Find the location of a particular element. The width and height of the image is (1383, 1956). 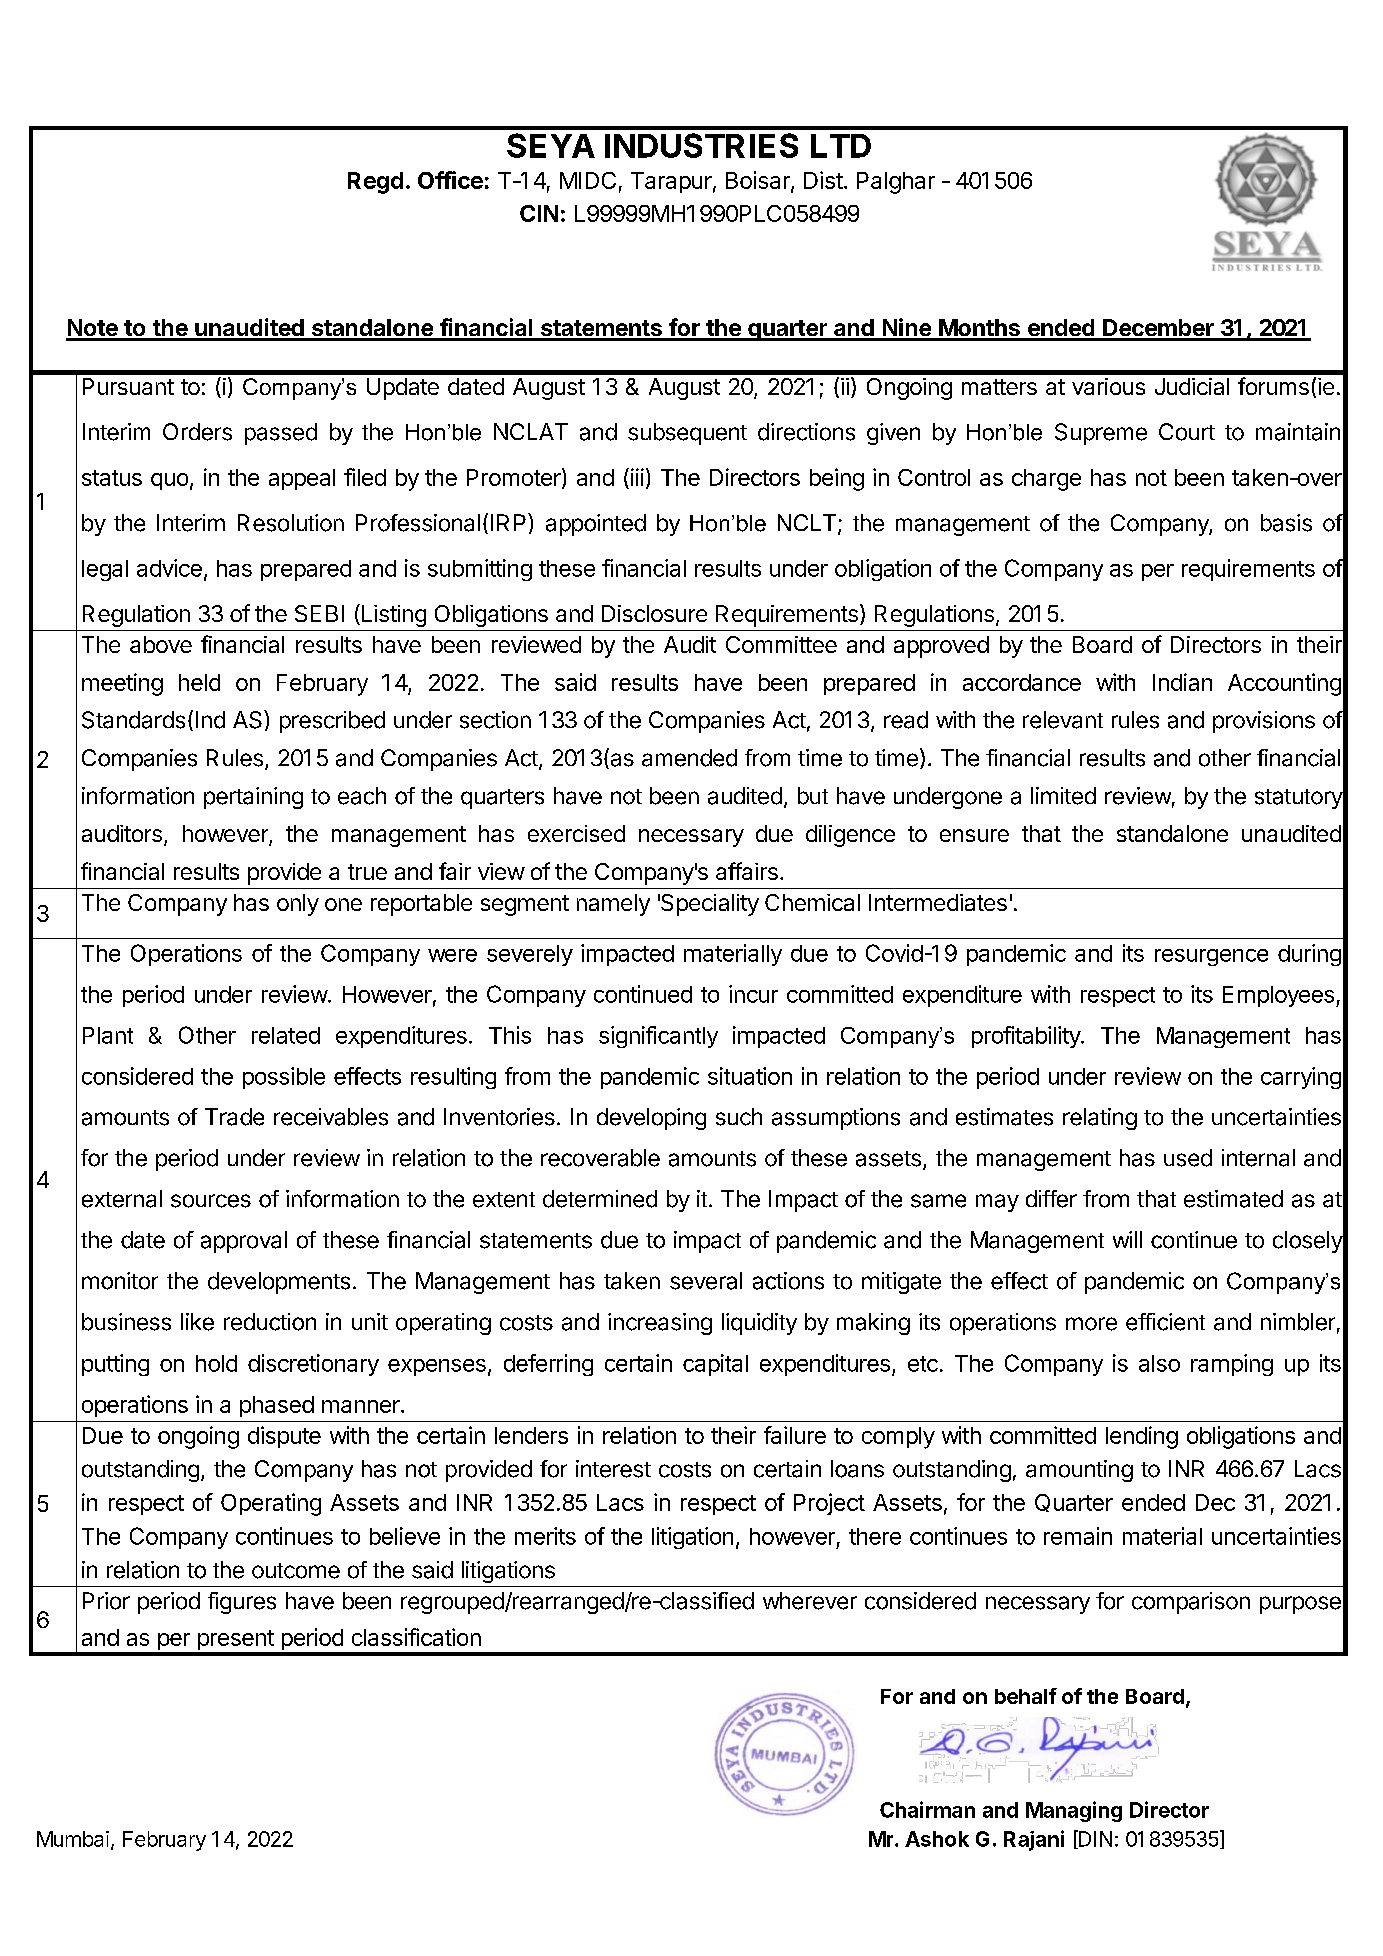

Office is located at coordinates (450, 180).
